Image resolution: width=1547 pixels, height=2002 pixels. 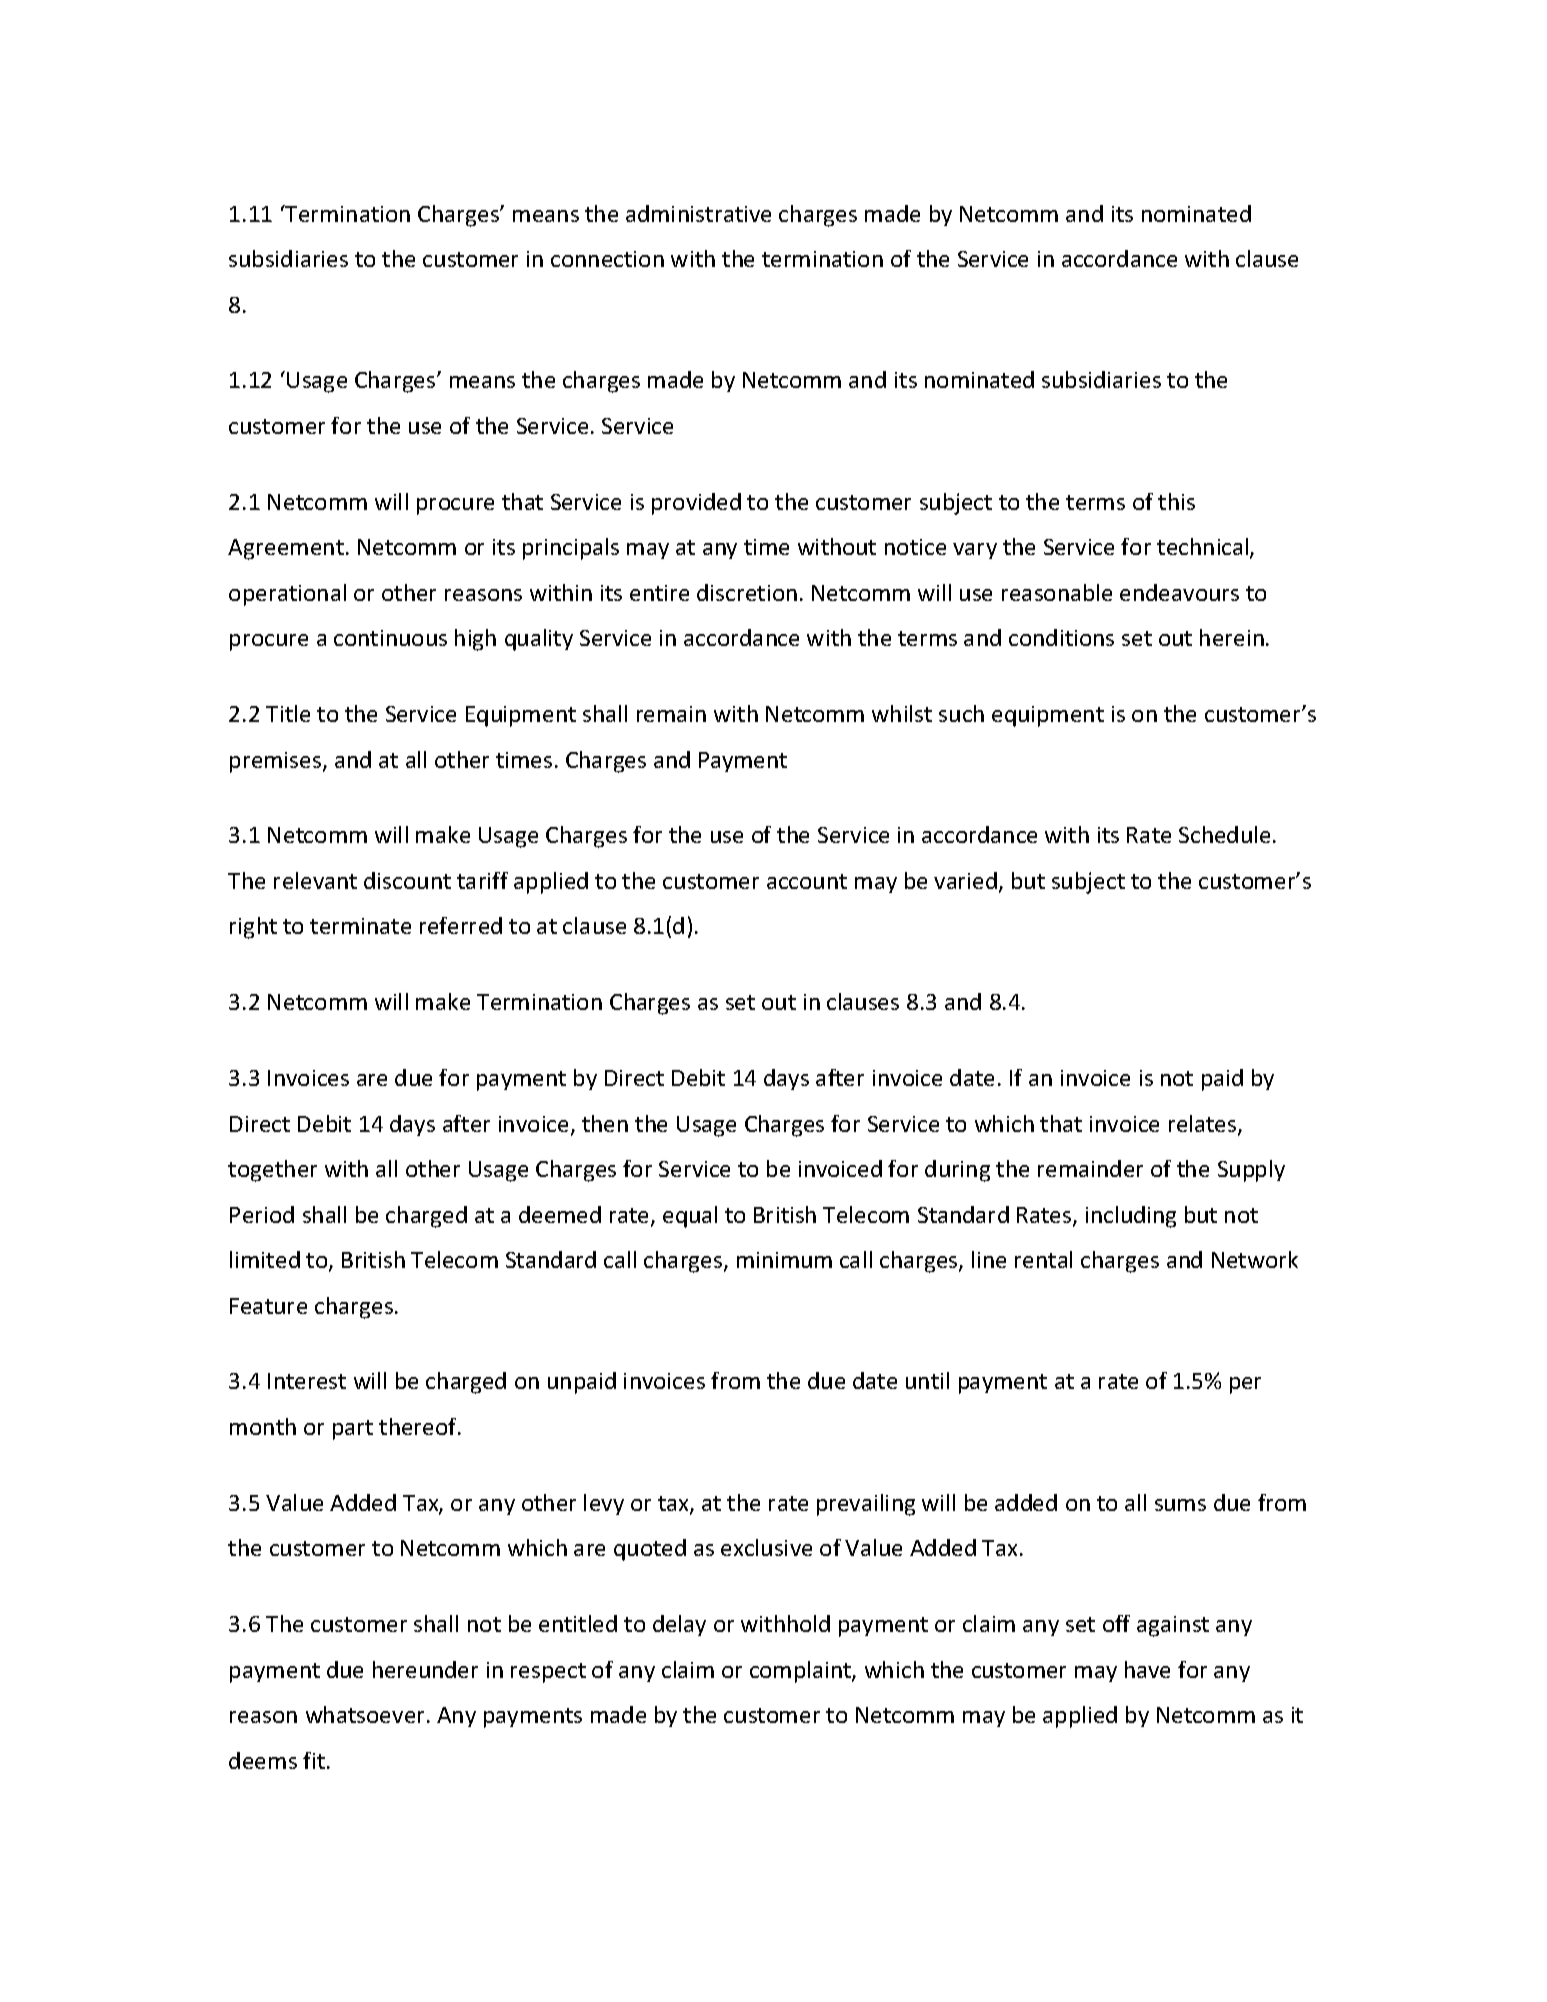 I want to click on Schedule, so click(x=1224, y=834).
